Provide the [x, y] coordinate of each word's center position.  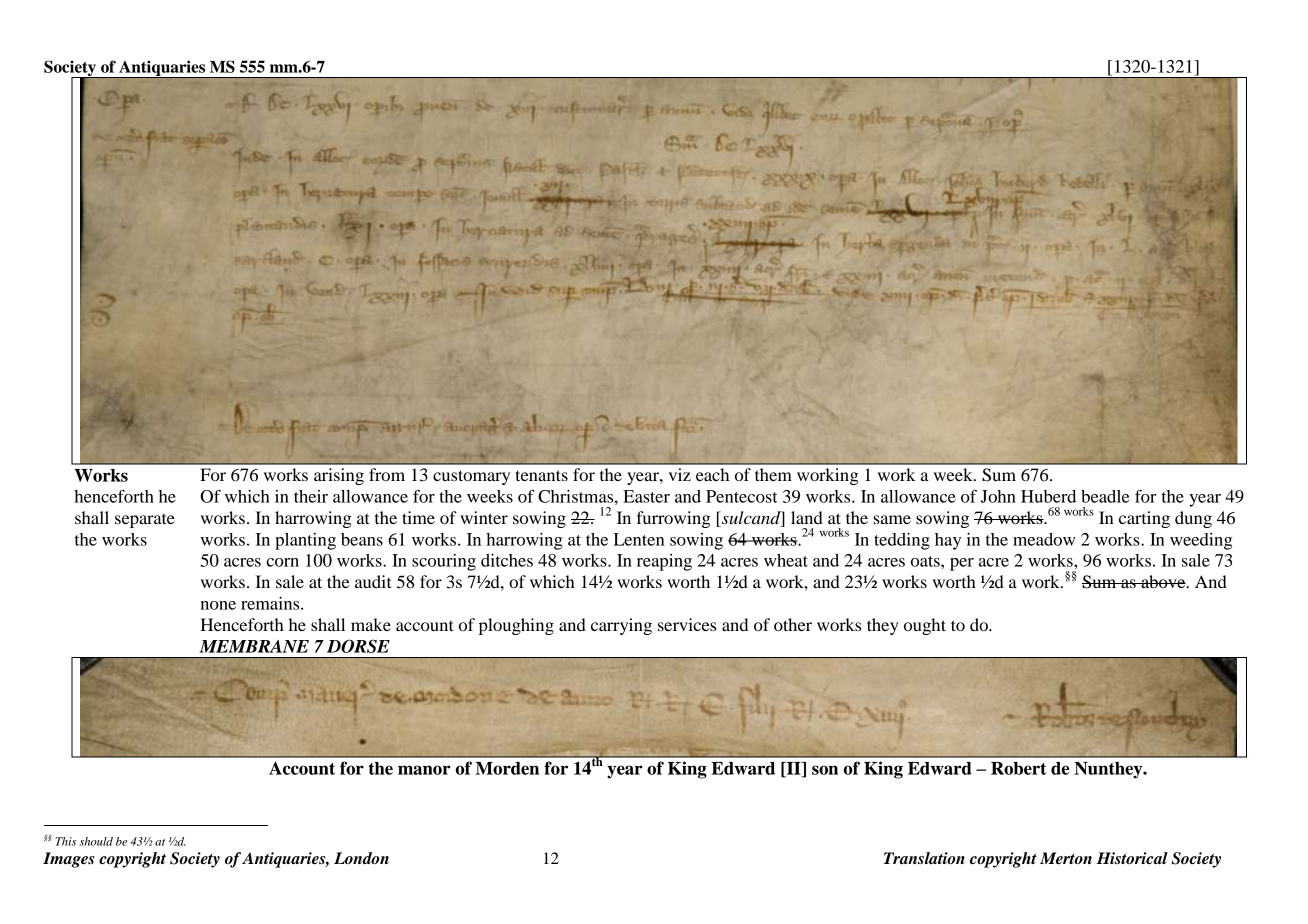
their [311, 496]
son [825, 770]
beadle [1105, 496]
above [1163, 581]
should [96, 841]
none [218, 605]
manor [424, 770]
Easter [646, 496]
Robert [1018, 768]
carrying [621, 626]
